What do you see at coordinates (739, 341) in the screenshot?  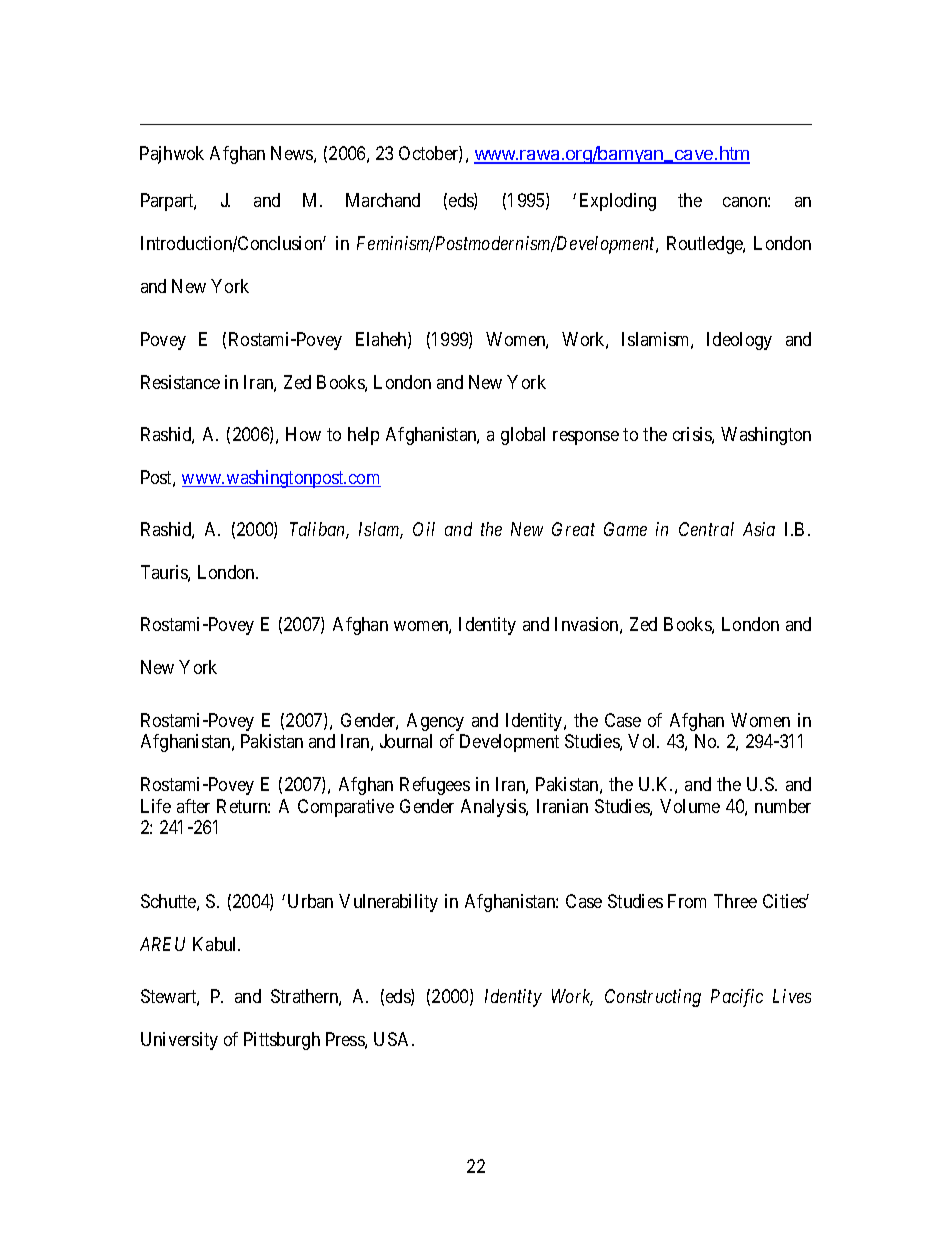 I see `Ideology` at bounding box center [739, 341].
